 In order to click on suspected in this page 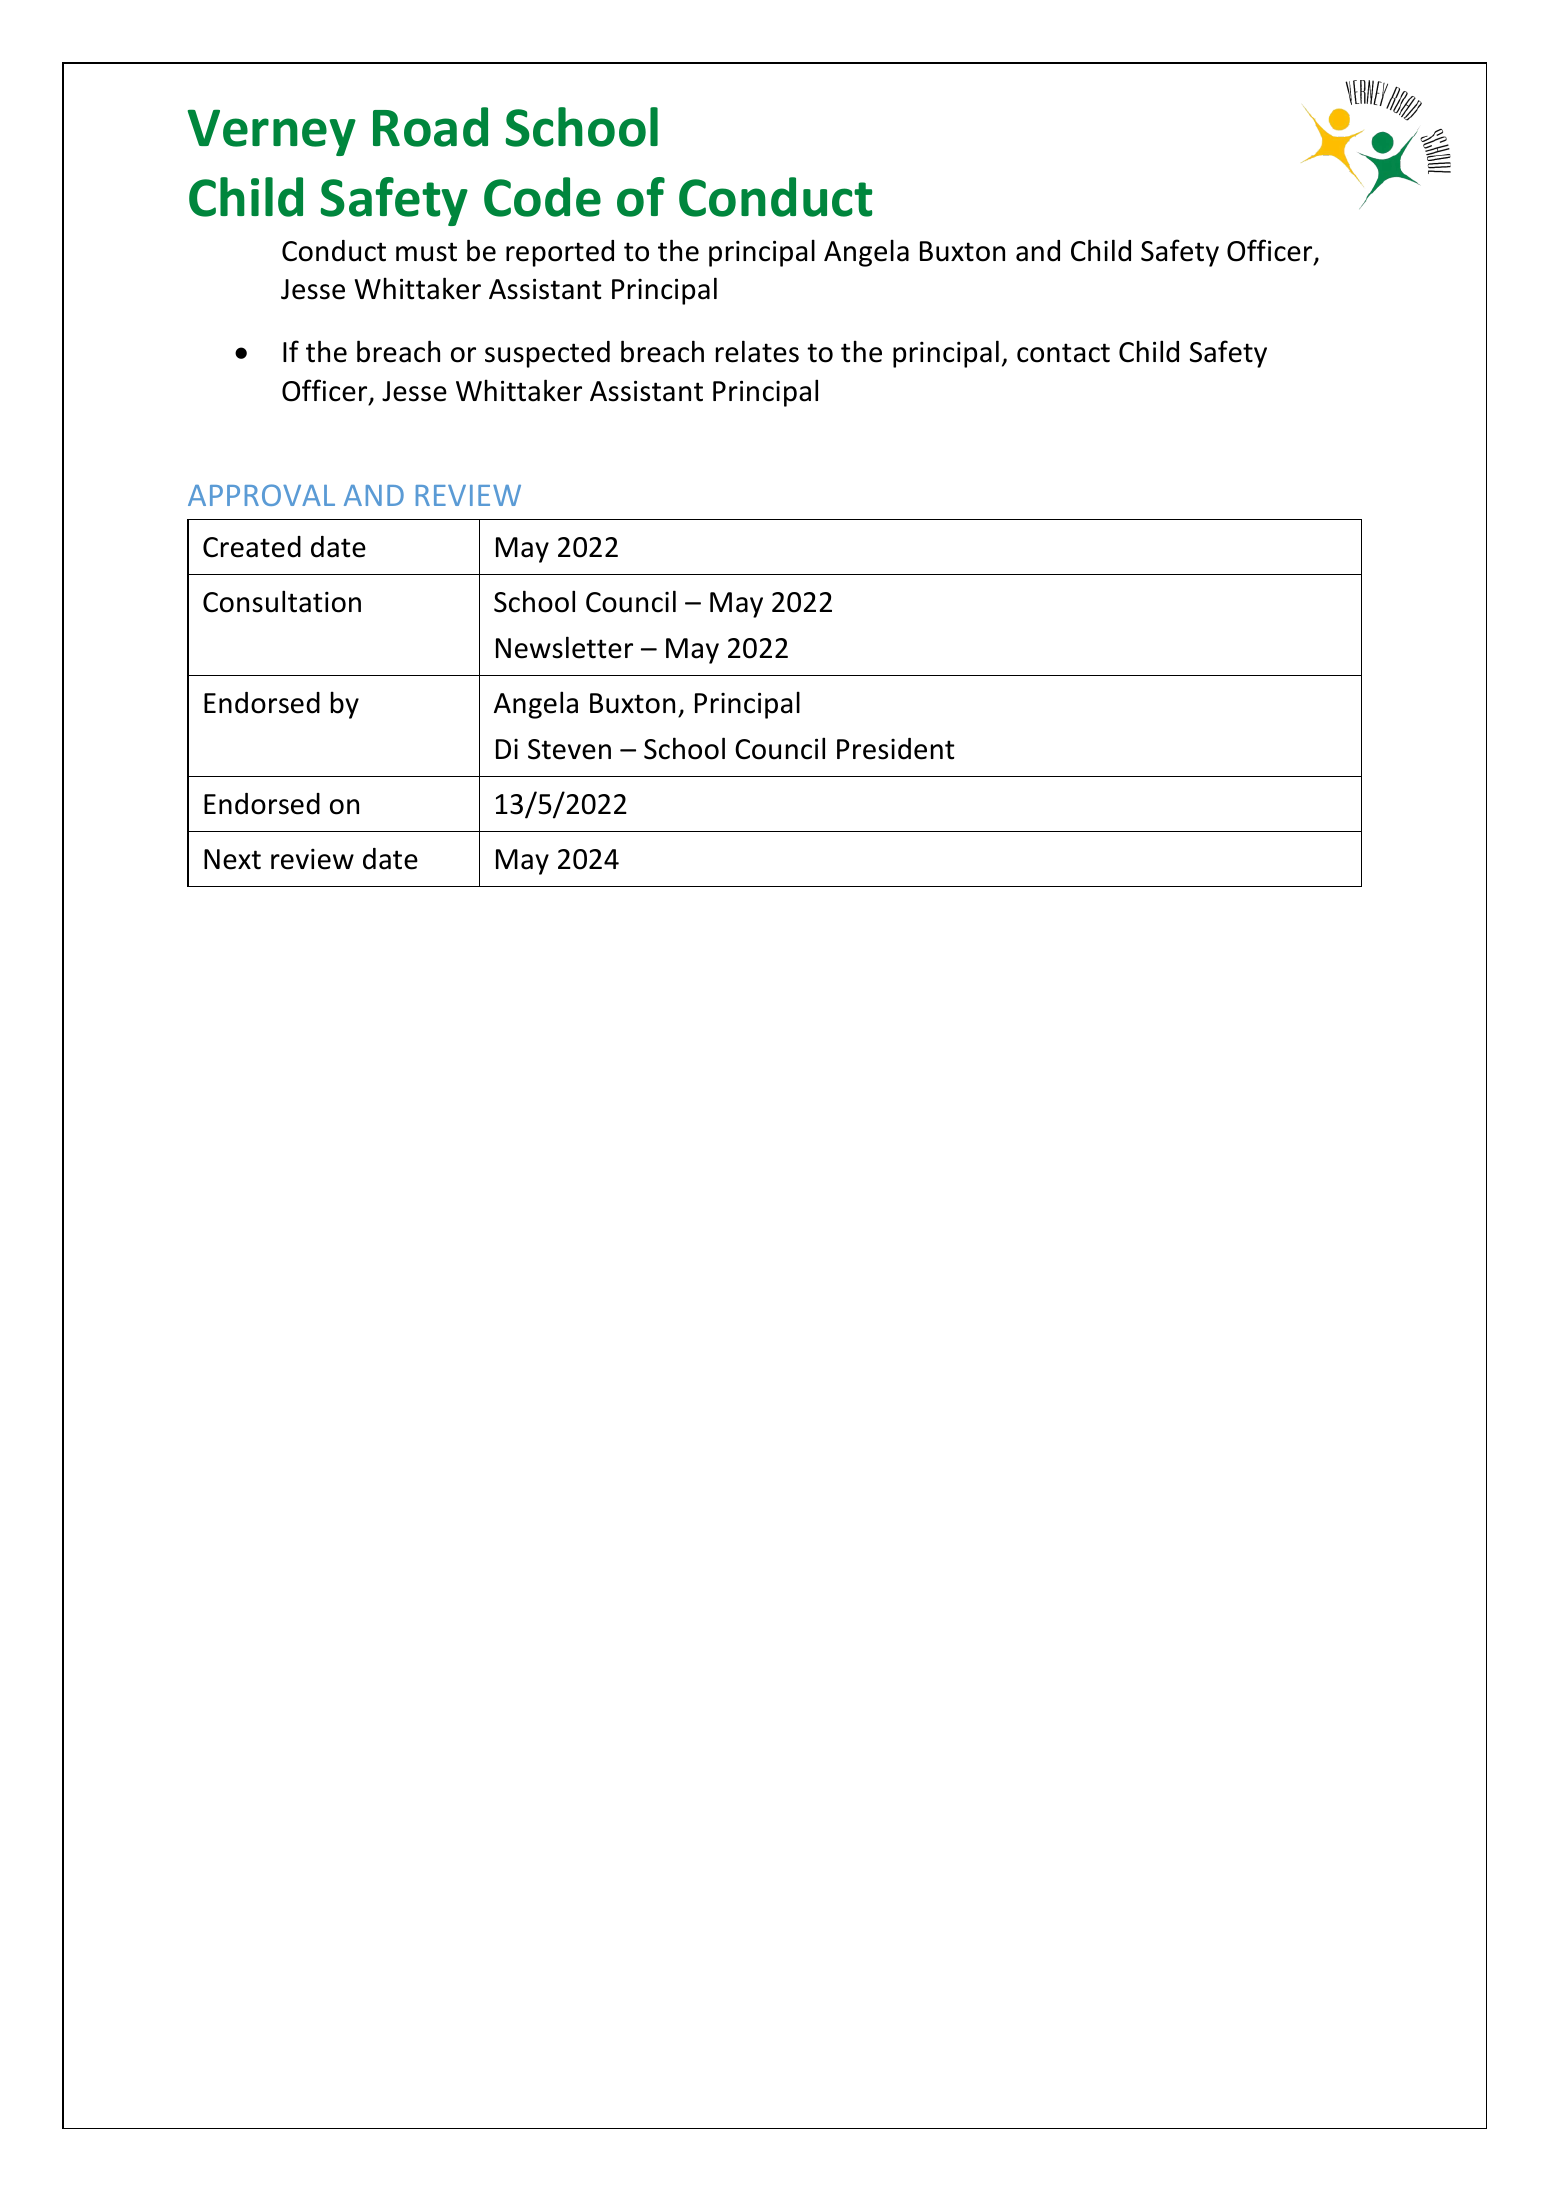, I will do `click(547, 354)`.
